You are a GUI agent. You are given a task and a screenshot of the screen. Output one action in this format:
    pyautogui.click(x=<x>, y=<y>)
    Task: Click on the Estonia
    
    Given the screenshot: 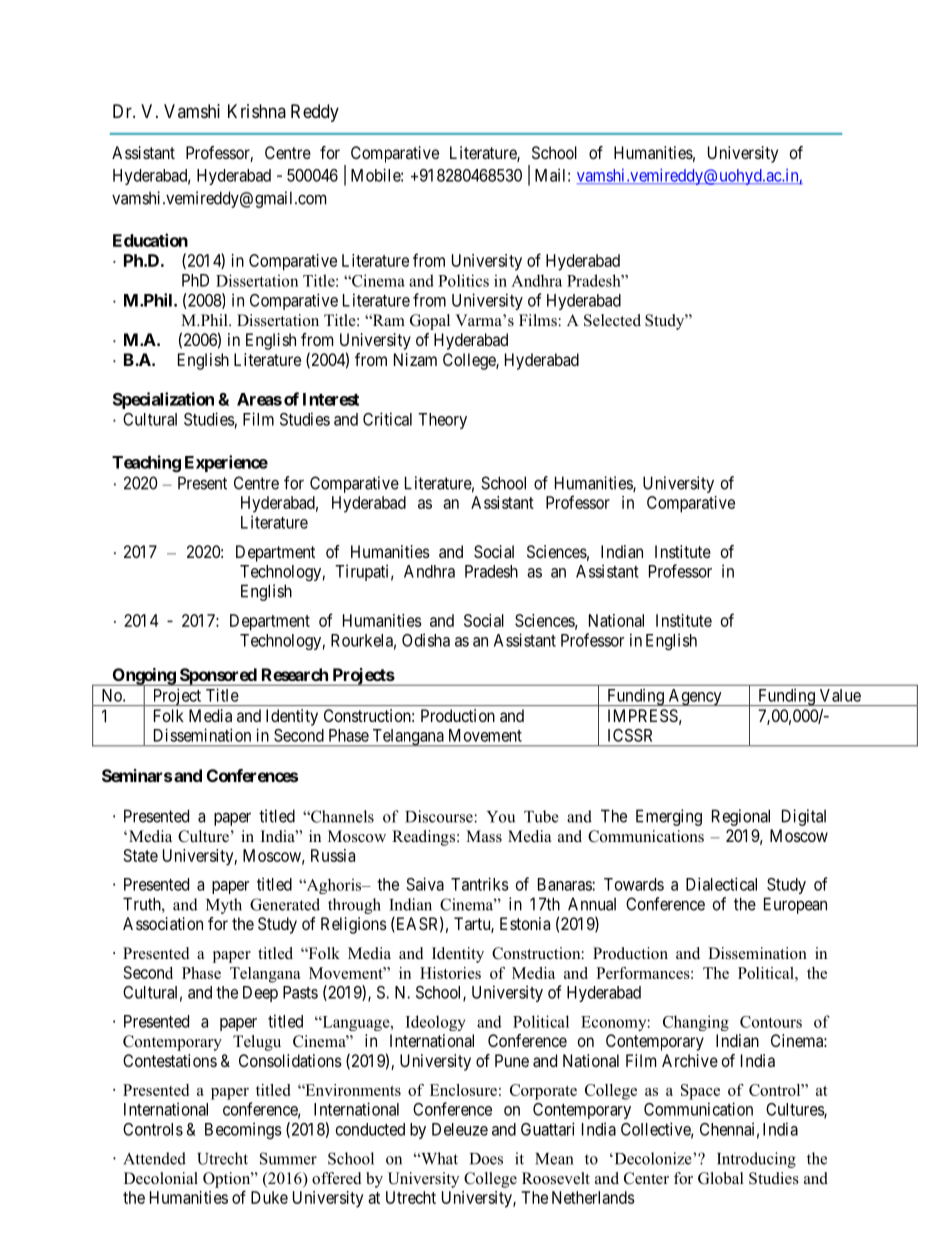 What is the action you would take?
    pyautogui.click(x=525, y=923)
